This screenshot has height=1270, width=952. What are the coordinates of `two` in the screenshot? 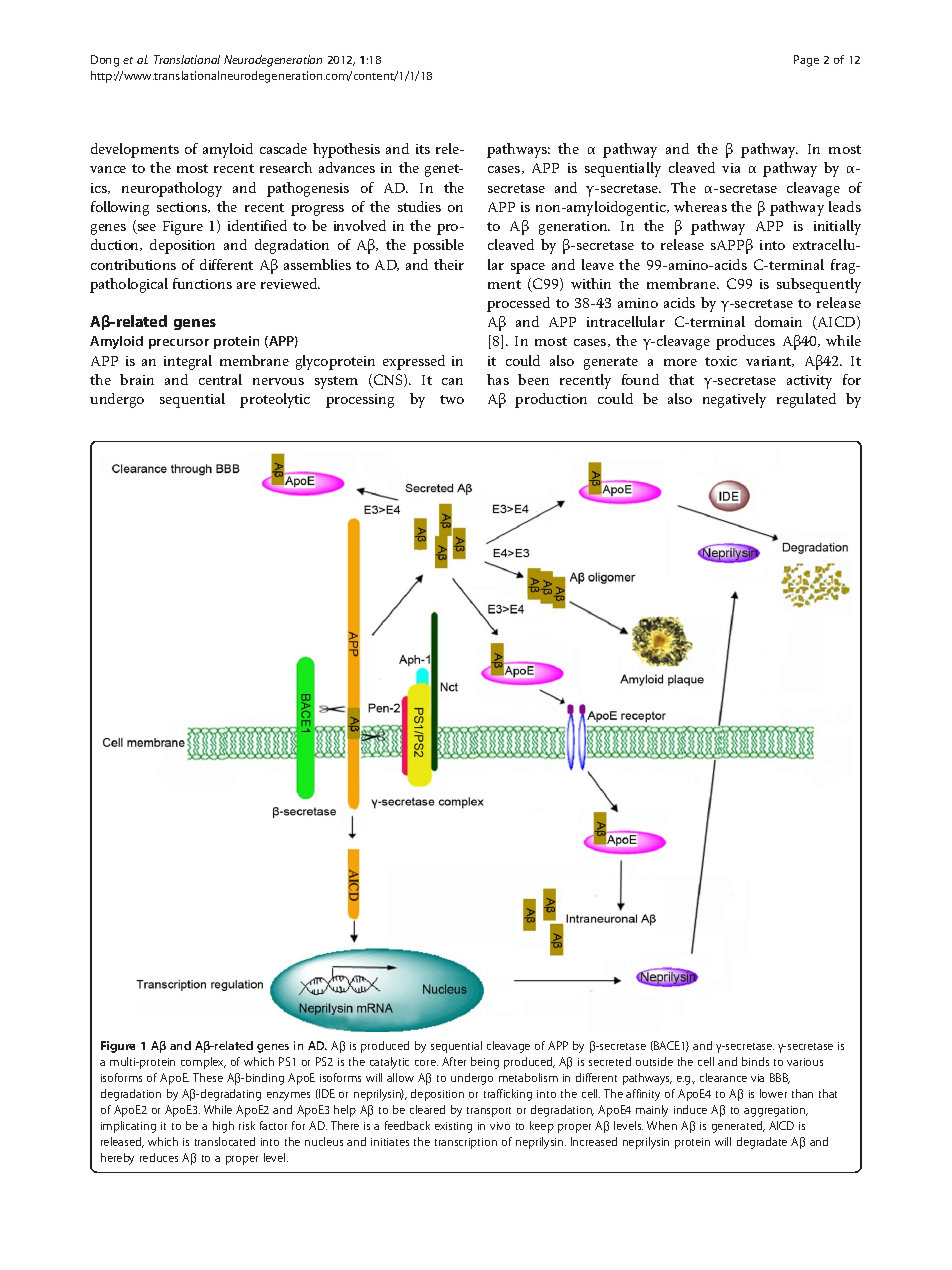 It's located at (452, 399).
